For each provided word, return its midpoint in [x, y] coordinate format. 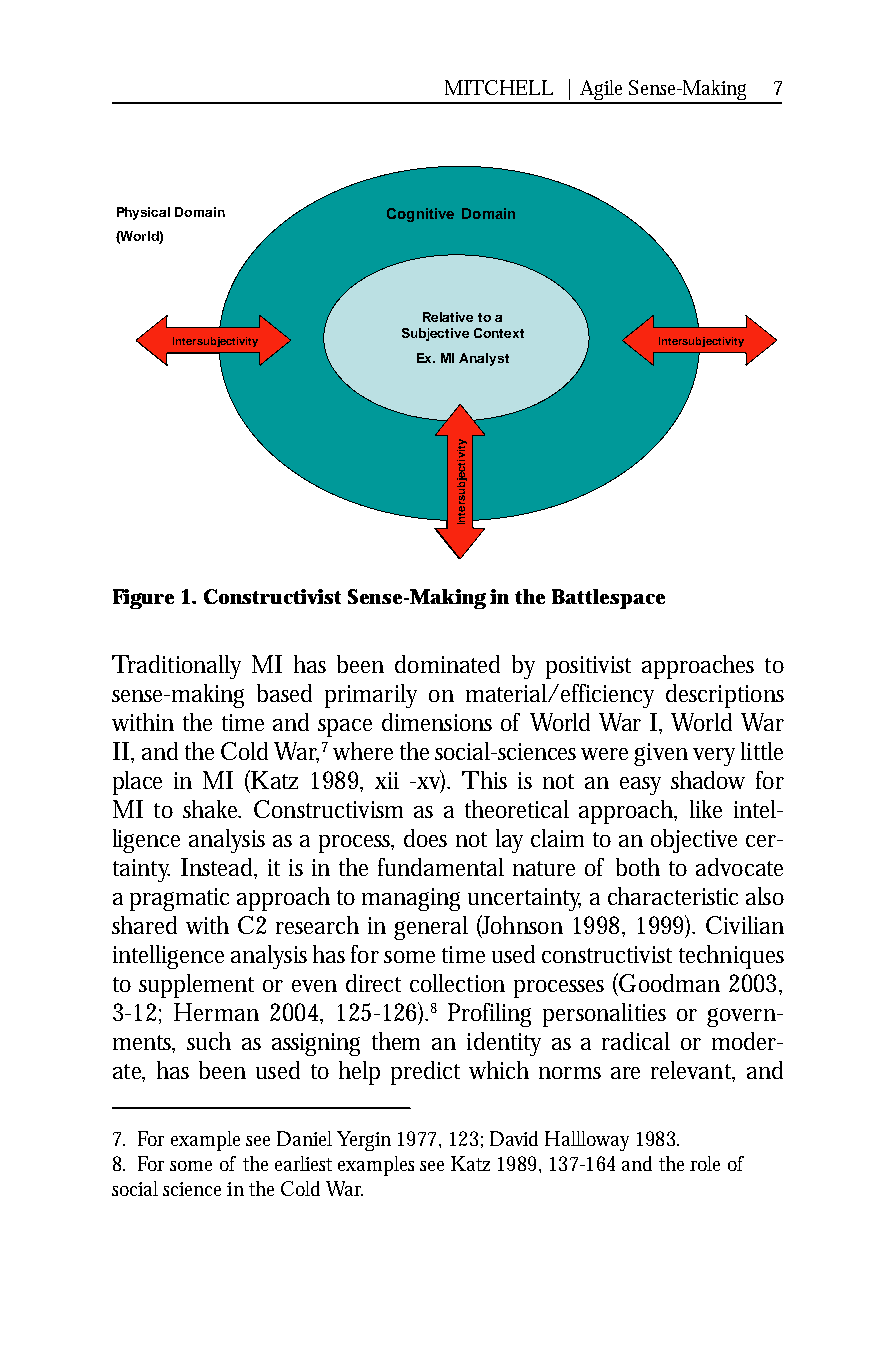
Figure [143, 599]
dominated [447, 664]
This [484, 780]
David [514, 1138]
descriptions [725, 696]
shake [212, 809]
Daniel [304, 1138]
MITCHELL [499, 87]
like [706, 809]
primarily [371, 696]
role [705, 1163]
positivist [588, 667]
